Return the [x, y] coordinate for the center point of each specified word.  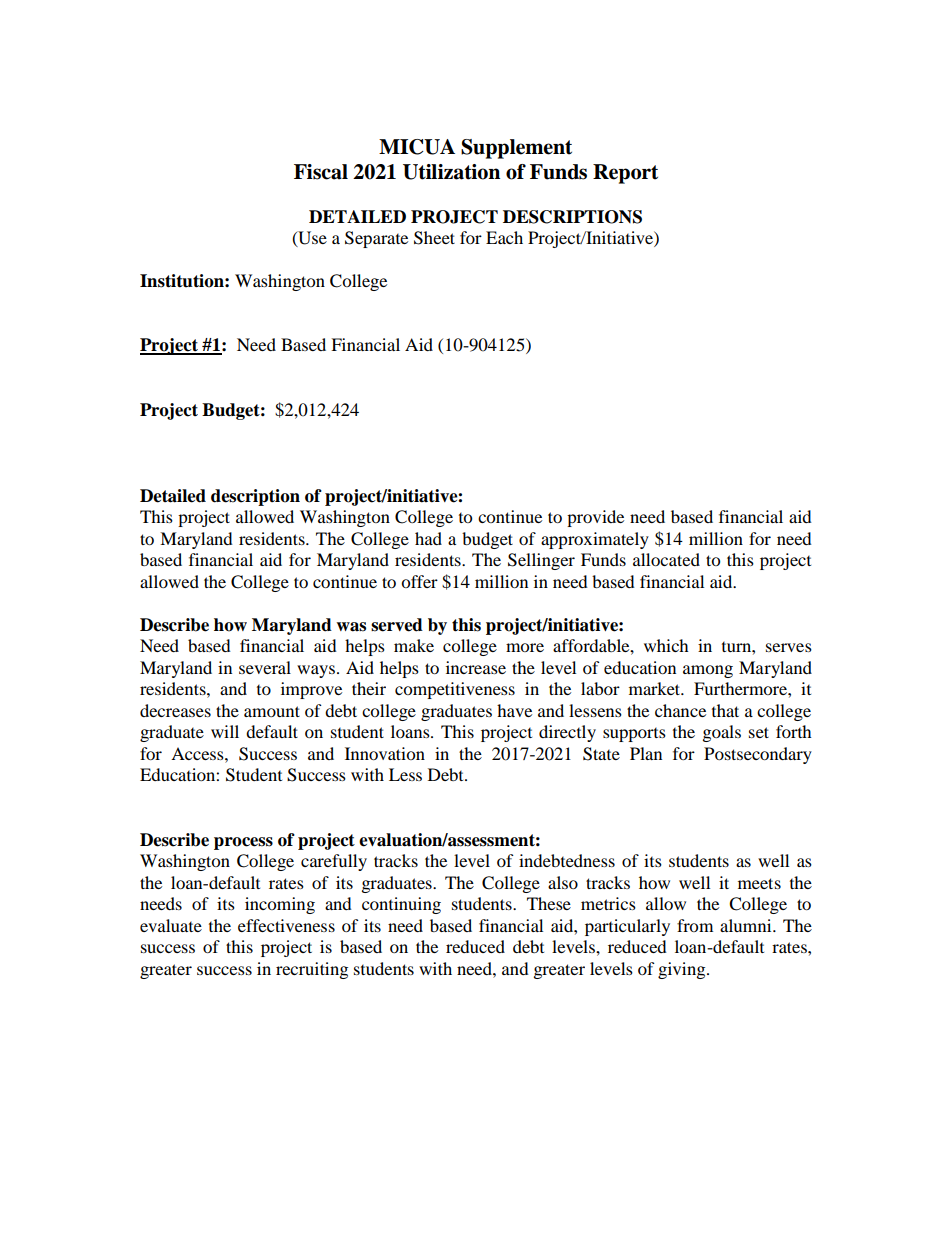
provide [595, 518]
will [225, 731]
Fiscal [321, 172]
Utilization [451, 172]
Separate [376, 239]
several [265, 667]
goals [722, 733]
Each [504, 237]
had [428, 538]
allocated [666, 559]
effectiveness [286, 925]
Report [625, 174]
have [514, 710]
